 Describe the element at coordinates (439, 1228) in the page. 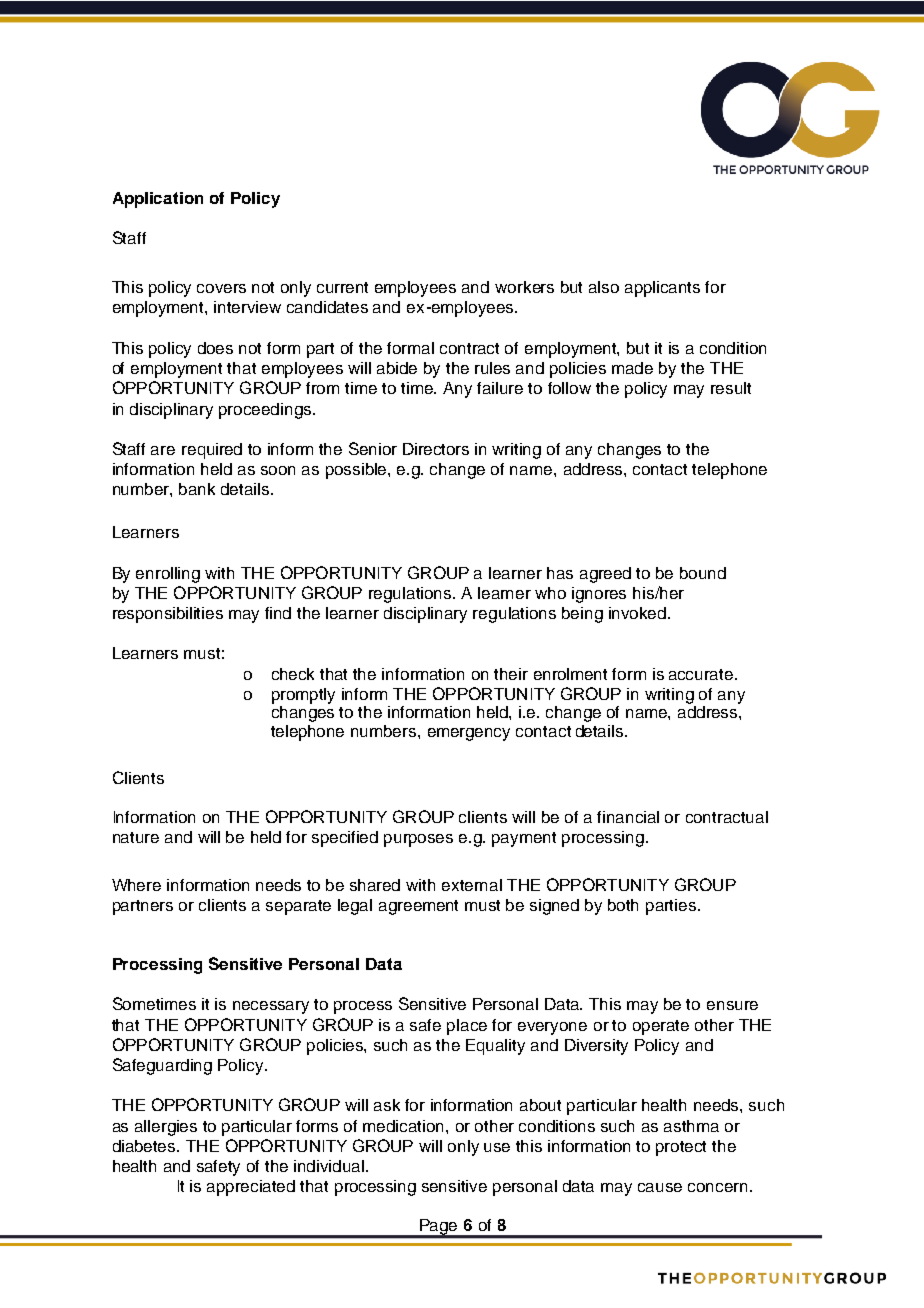

I see `Page` at that location.
